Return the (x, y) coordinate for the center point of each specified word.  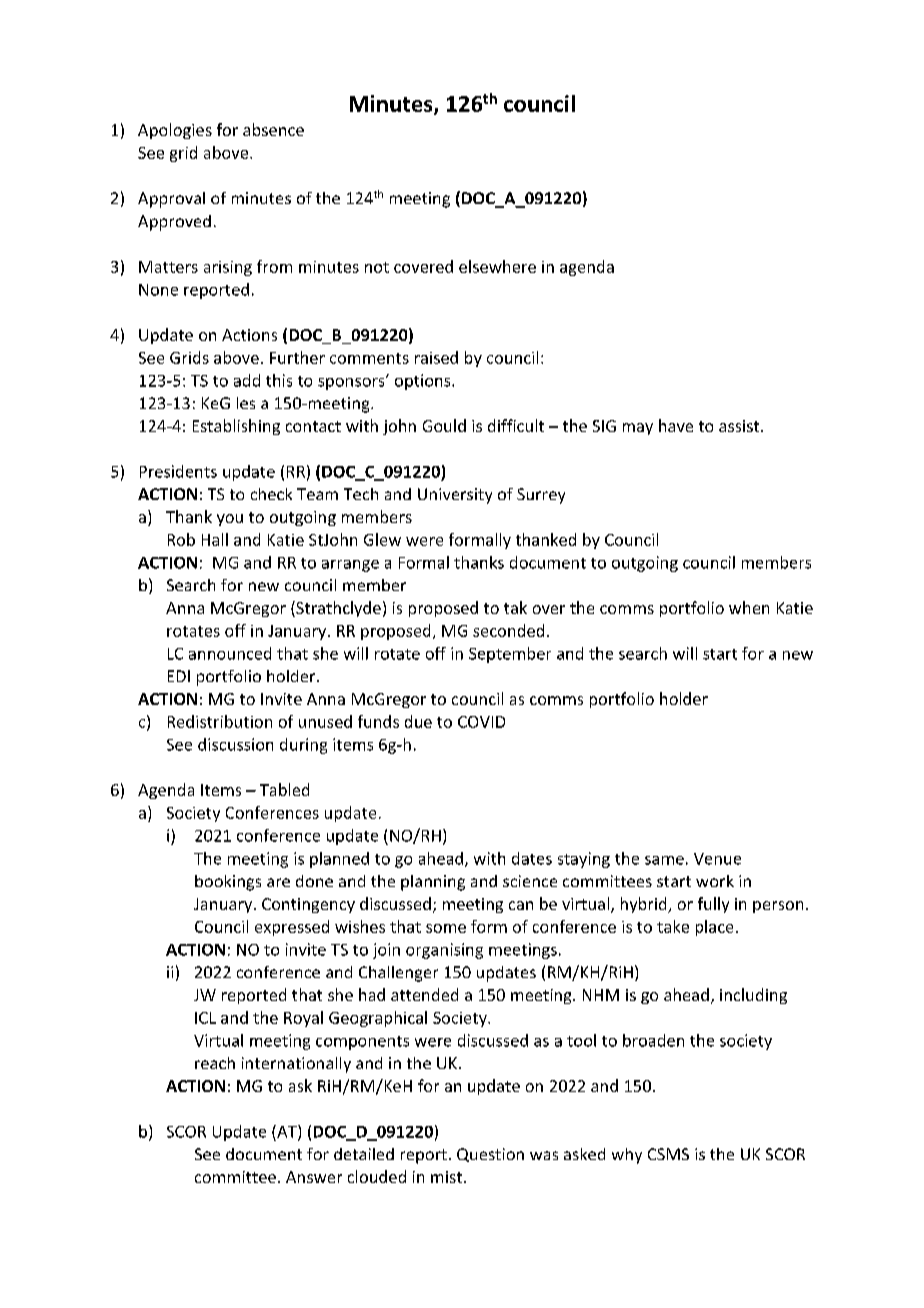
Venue (717, 859)
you (230, 520)
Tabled (284, 789)
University (455, 496)
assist (740, 426)
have (676, 425)
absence (273, 129)
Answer (314, 1177)
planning (433, 883)
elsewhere (497, 266)
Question (490, 1155)
